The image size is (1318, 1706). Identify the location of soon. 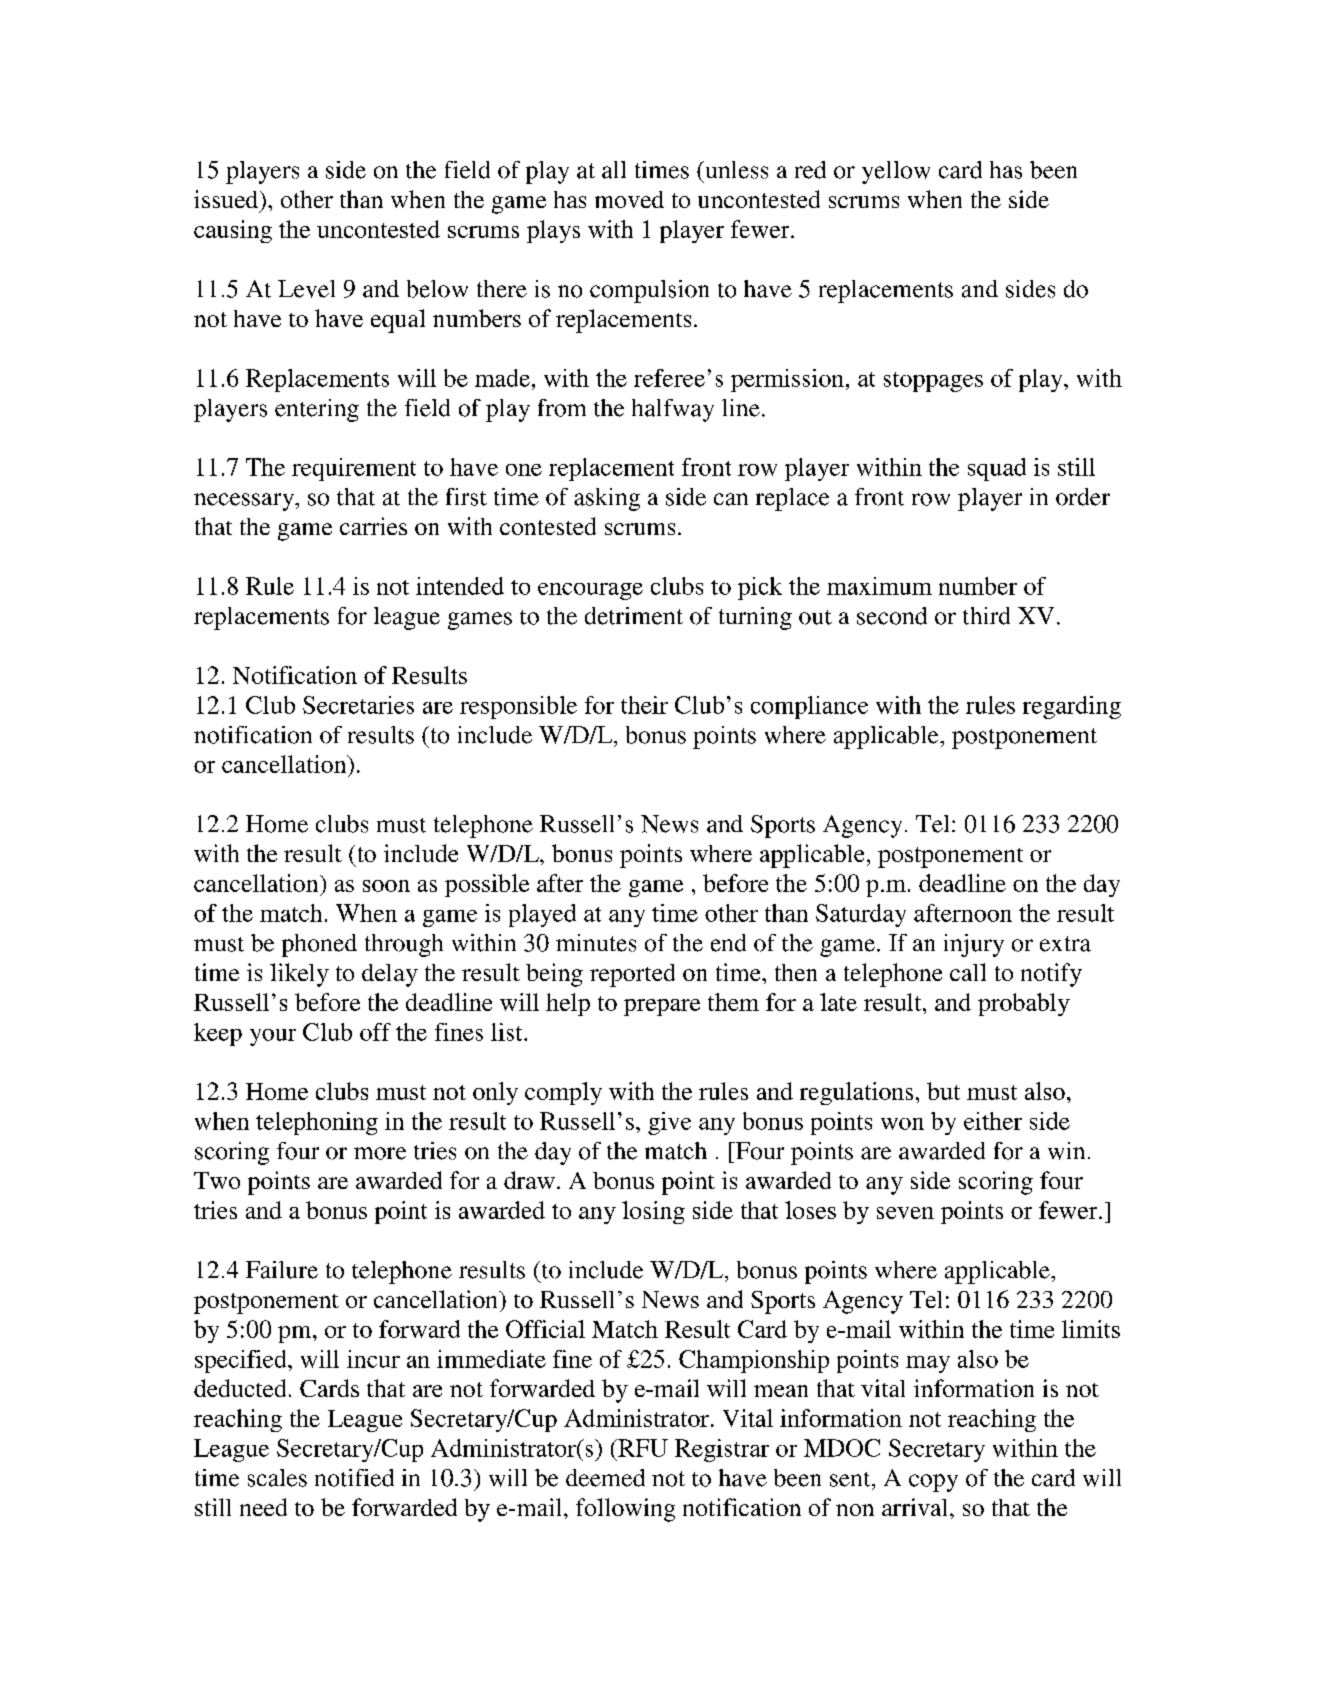
(386, 886).
